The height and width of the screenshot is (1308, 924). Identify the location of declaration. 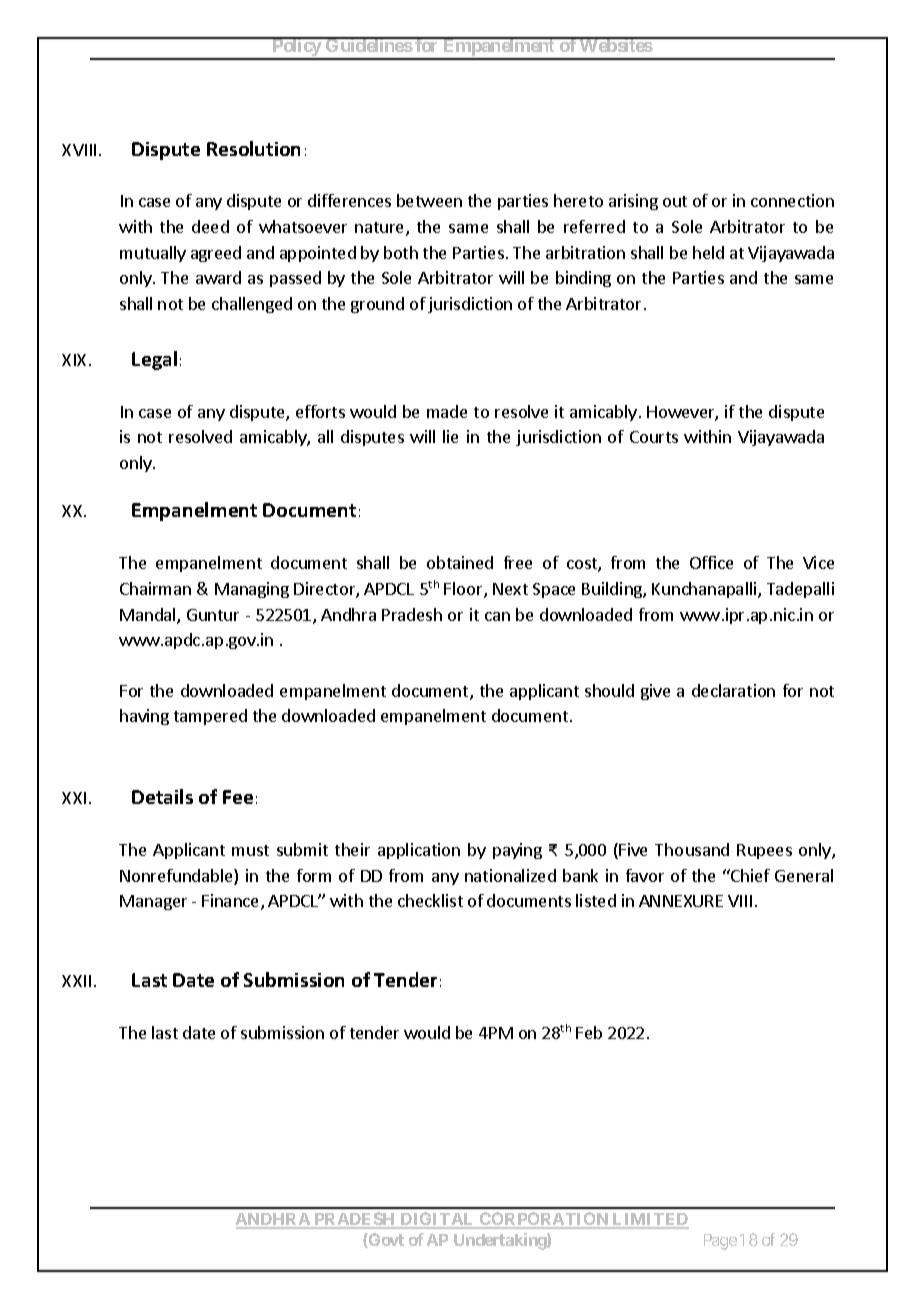
(733, 690).
